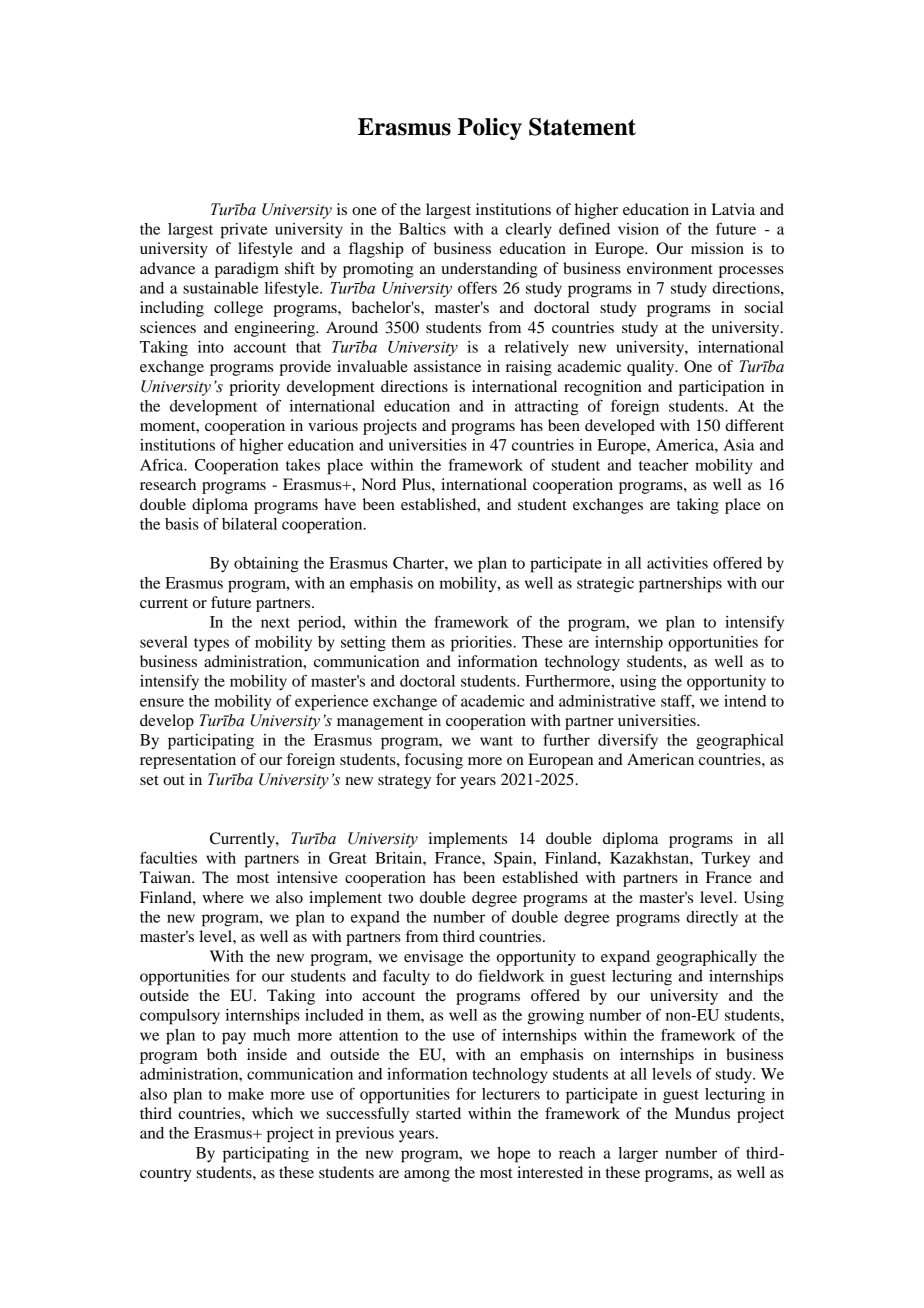 The height and width of the screenshot is (1308, 924). What do you see at coordinates (243, 231) in the screenshot?
I see `private` at bounding box center [243, 231].
